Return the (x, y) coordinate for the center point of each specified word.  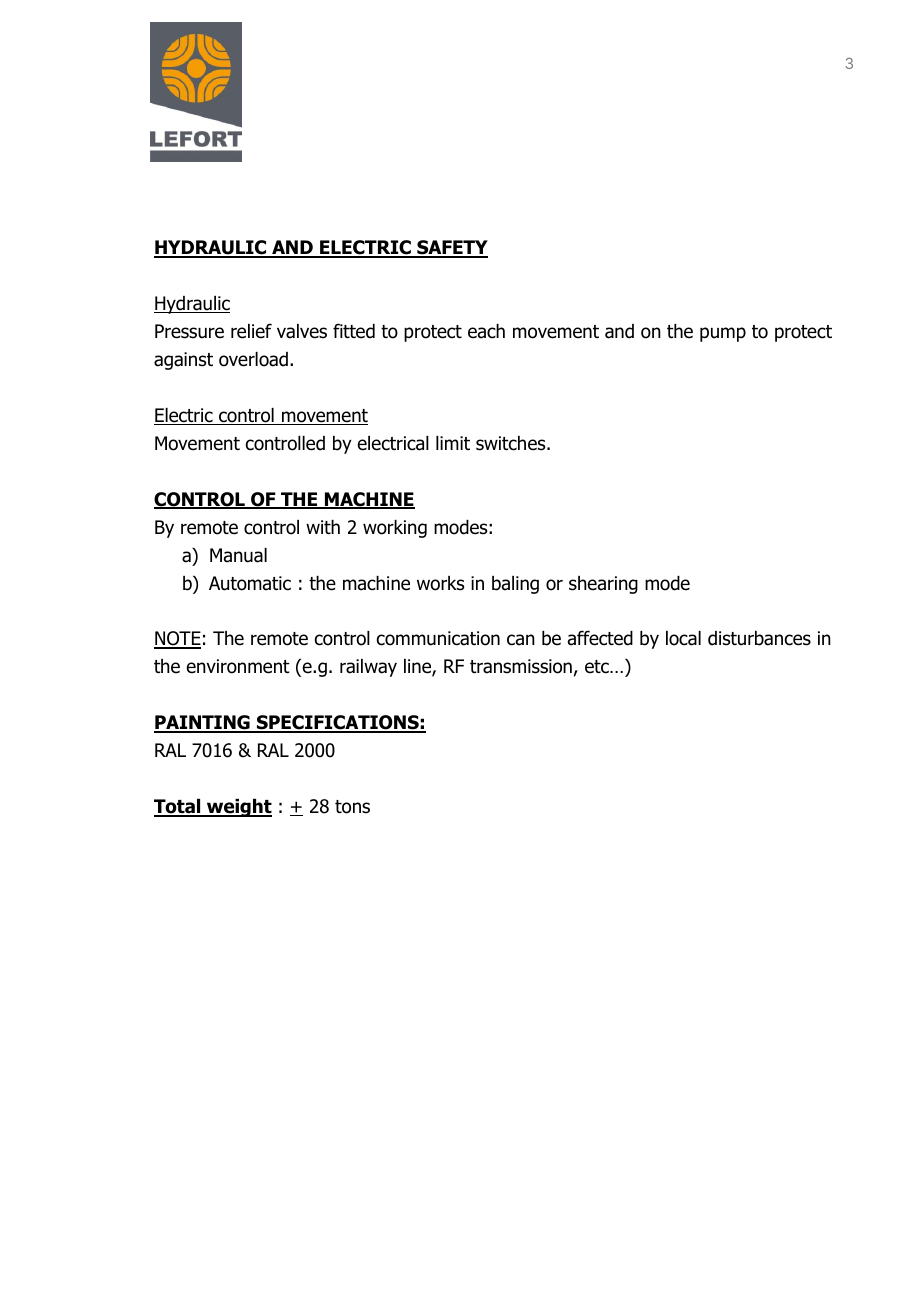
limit (453, 443)
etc (598, 667)
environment (238, 666)
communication (438, 638)
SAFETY (451, 248)
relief (251, 331)
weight (238, 808)
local (683, 638)
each (486, 331)
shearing (603, 585)
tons (352, 807)
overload (253, 359)
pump (723, 334)
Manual (238, 555)
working (395, 529)
